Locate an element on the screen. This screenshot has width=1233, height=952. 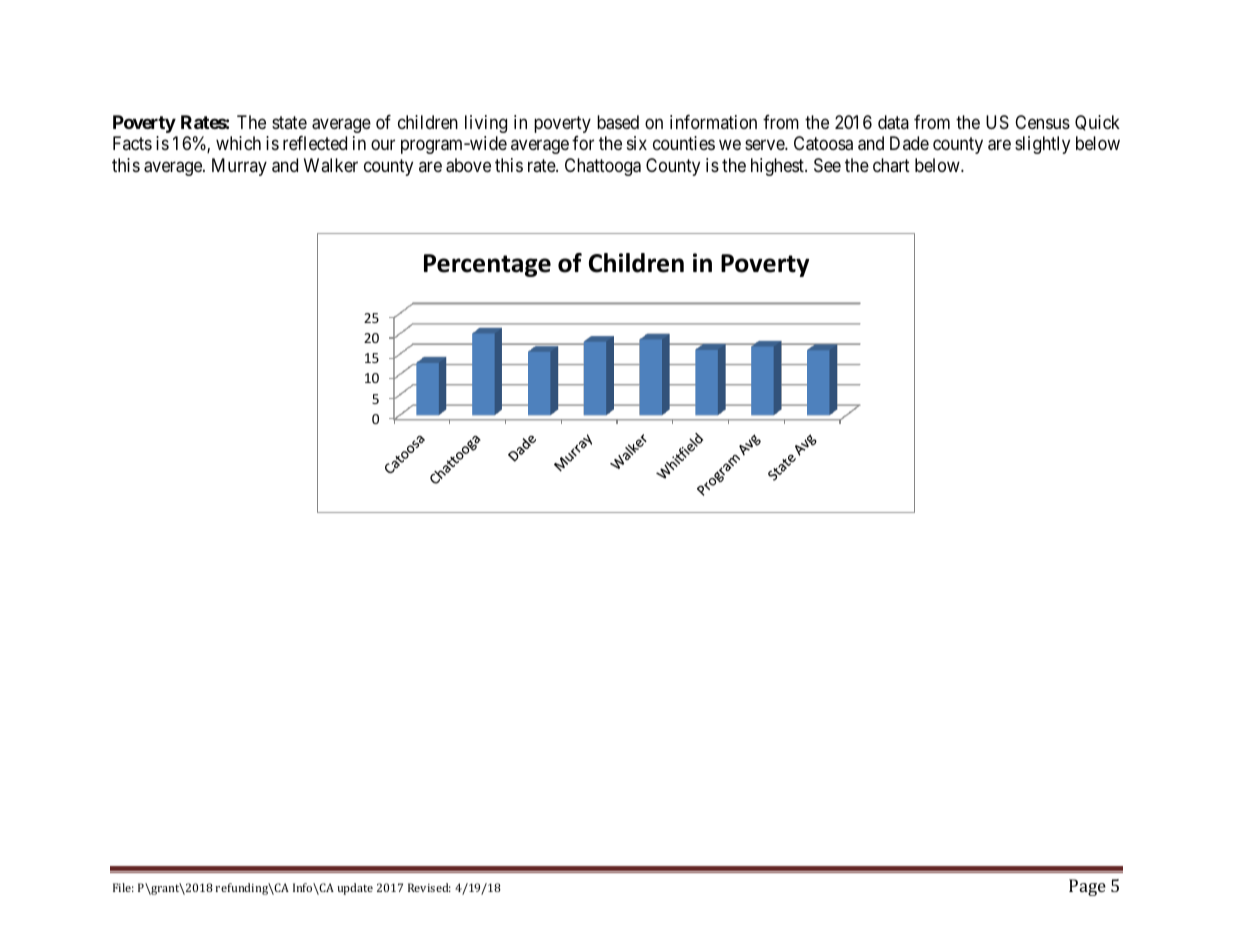
Revised is located at coordinates (429, 887).
